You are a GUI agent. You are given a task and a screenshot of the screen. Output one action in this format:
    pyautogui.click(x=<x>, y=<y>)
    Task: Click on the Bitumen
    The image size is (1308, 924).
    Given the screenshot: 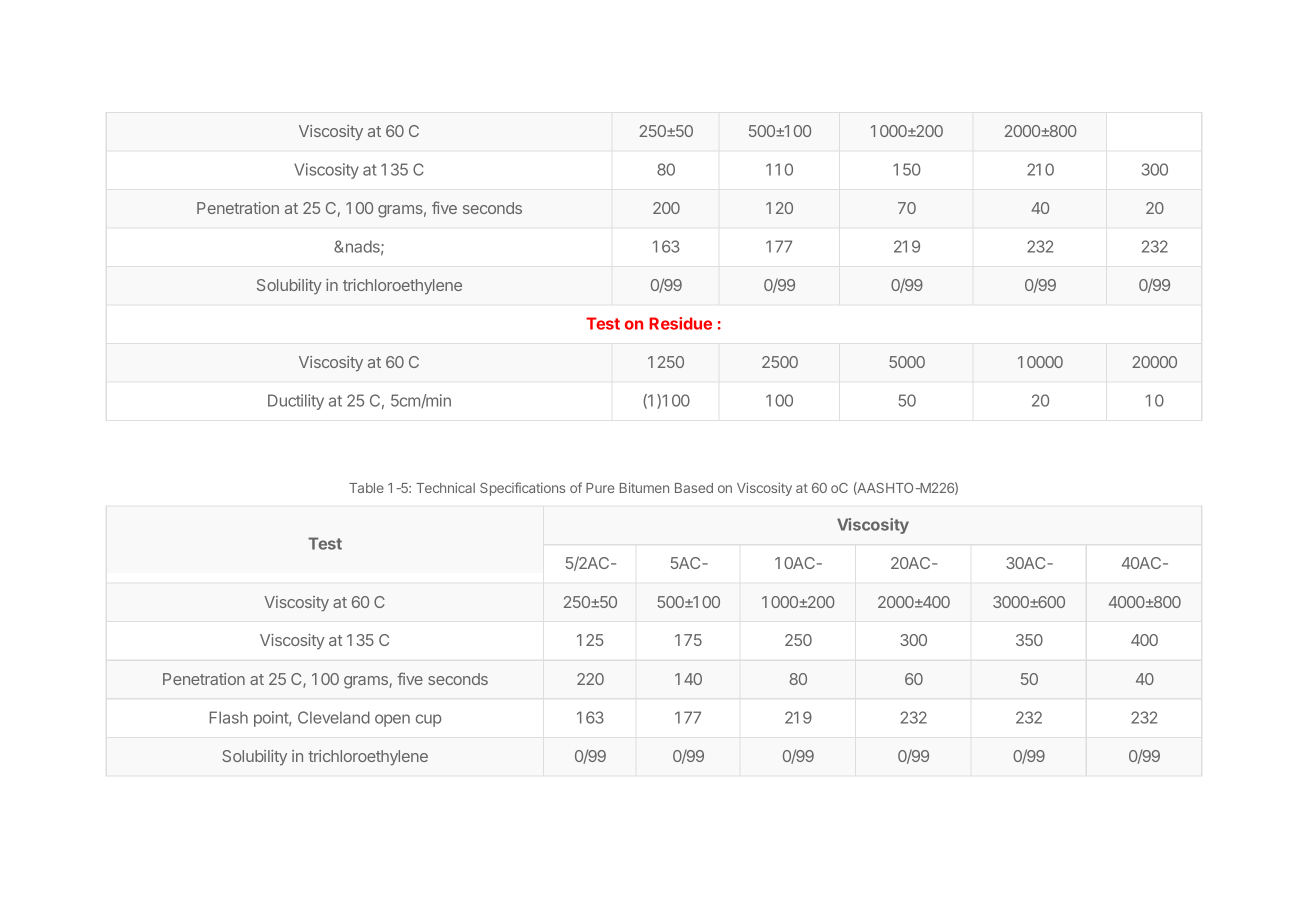 What is the action you would take?
    pyautogui.click(x=644, y=487)
